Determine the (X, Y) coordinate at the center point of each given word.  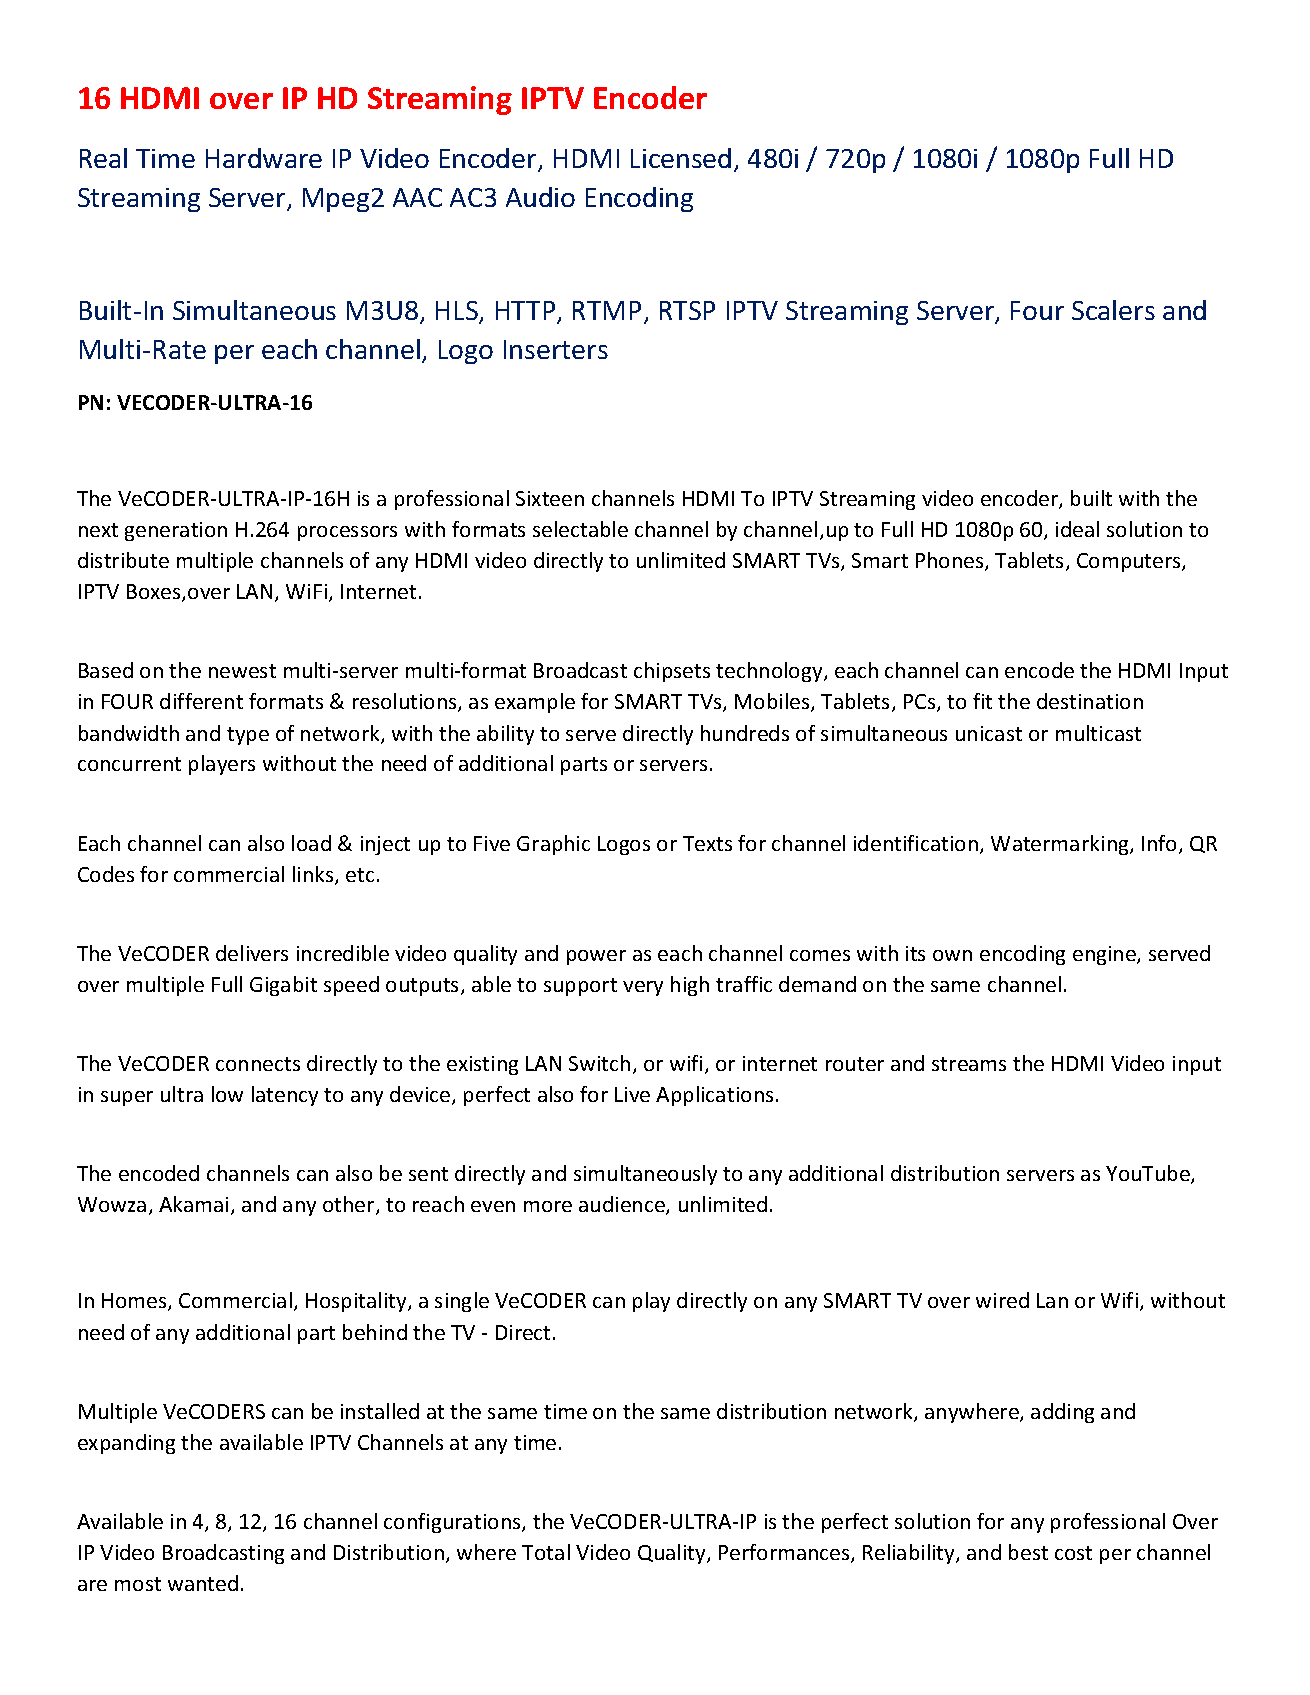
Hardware (264, 158)
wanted (203, 1583)
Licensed (681, 158)
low (227, 1094)
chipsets (672, 672)
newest (242, 671)
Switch (599, 1063)
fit (982, 701)
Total (546, 1552)
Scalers (1113, 310)
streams (969, 1064)
